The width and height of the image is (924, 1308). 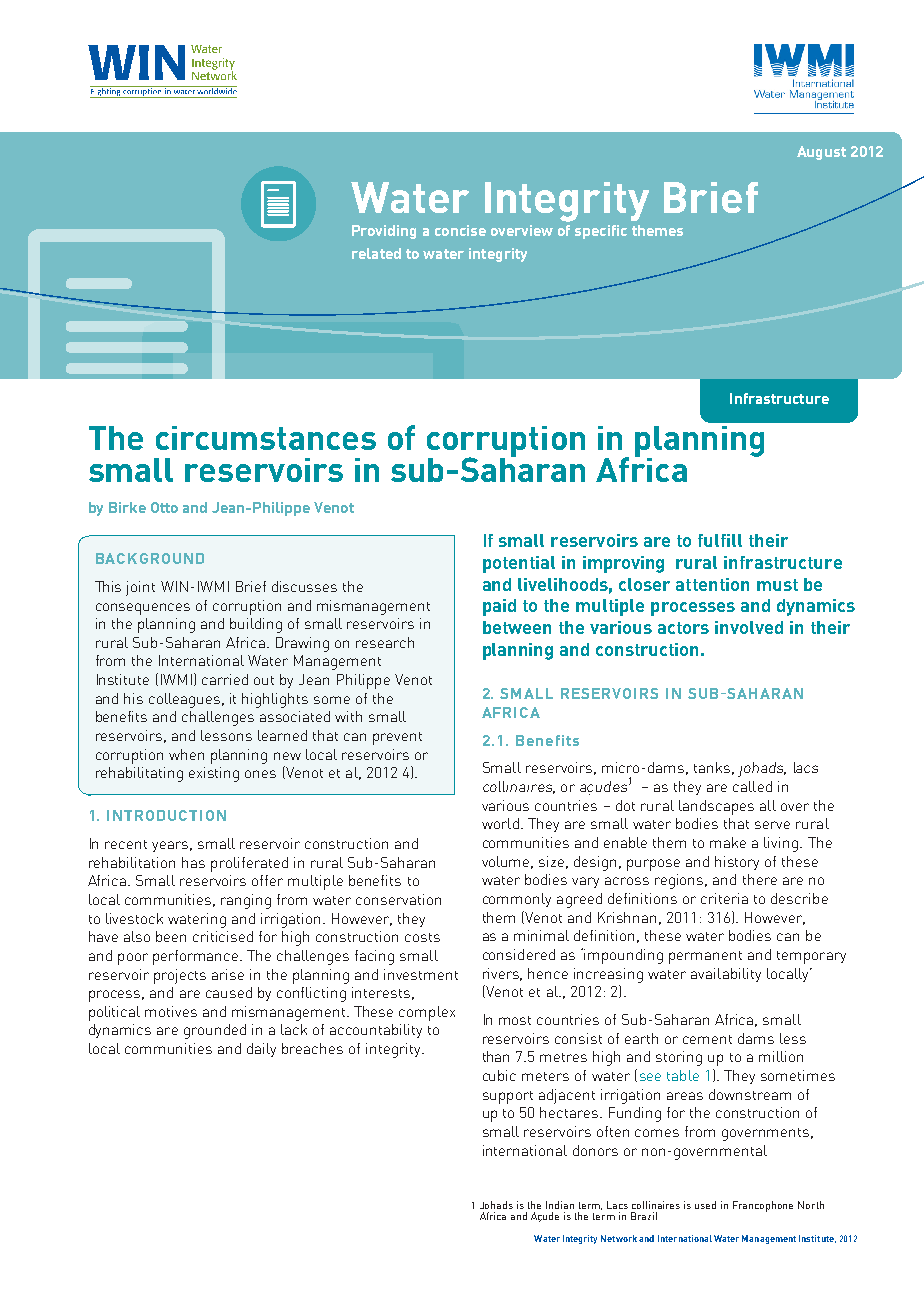 I want to click on fulfill, so click(x=720, y=540).
